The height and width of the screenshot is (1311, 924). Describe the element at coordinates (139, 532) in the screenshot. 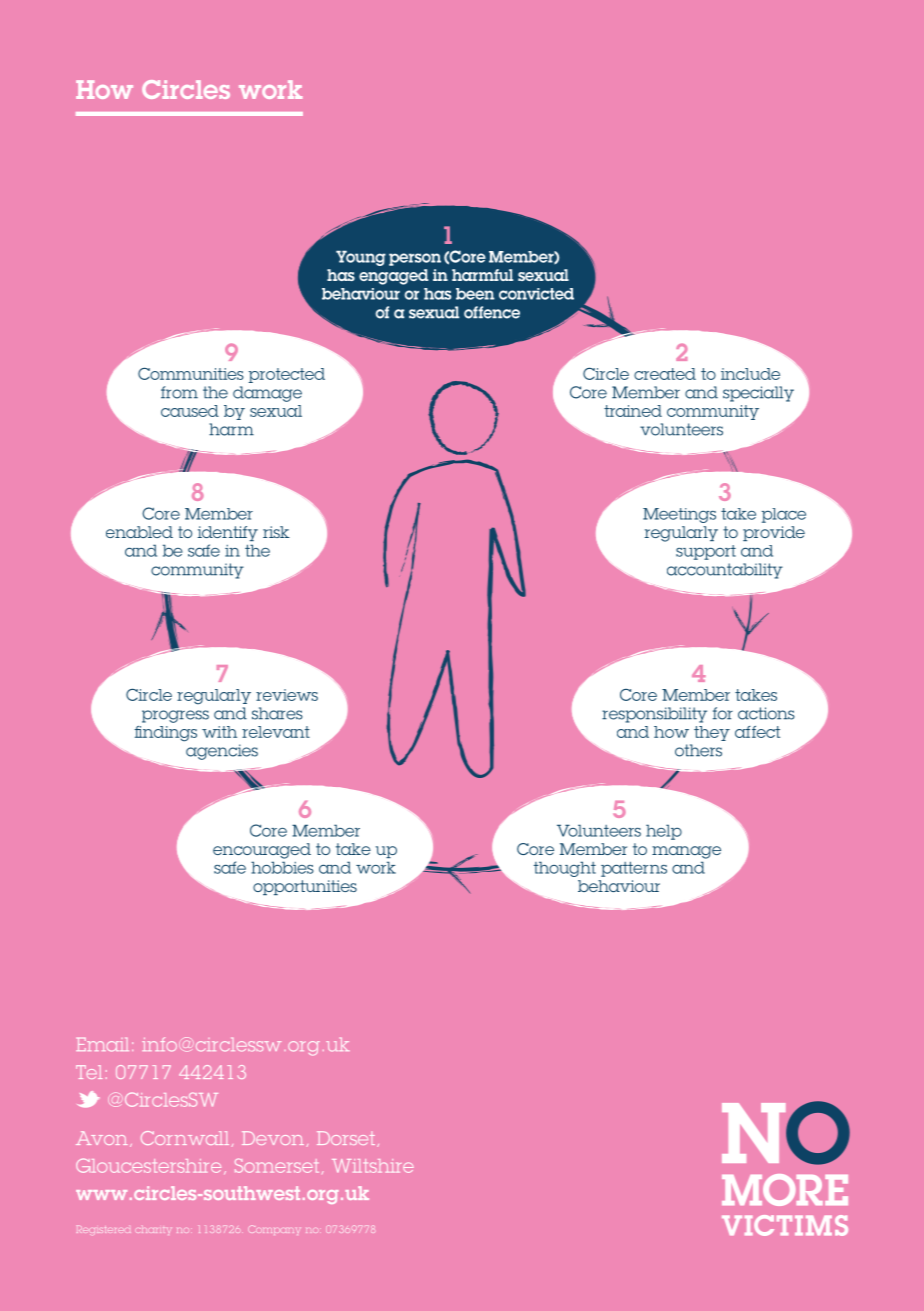

I see `enabled` at that location.
